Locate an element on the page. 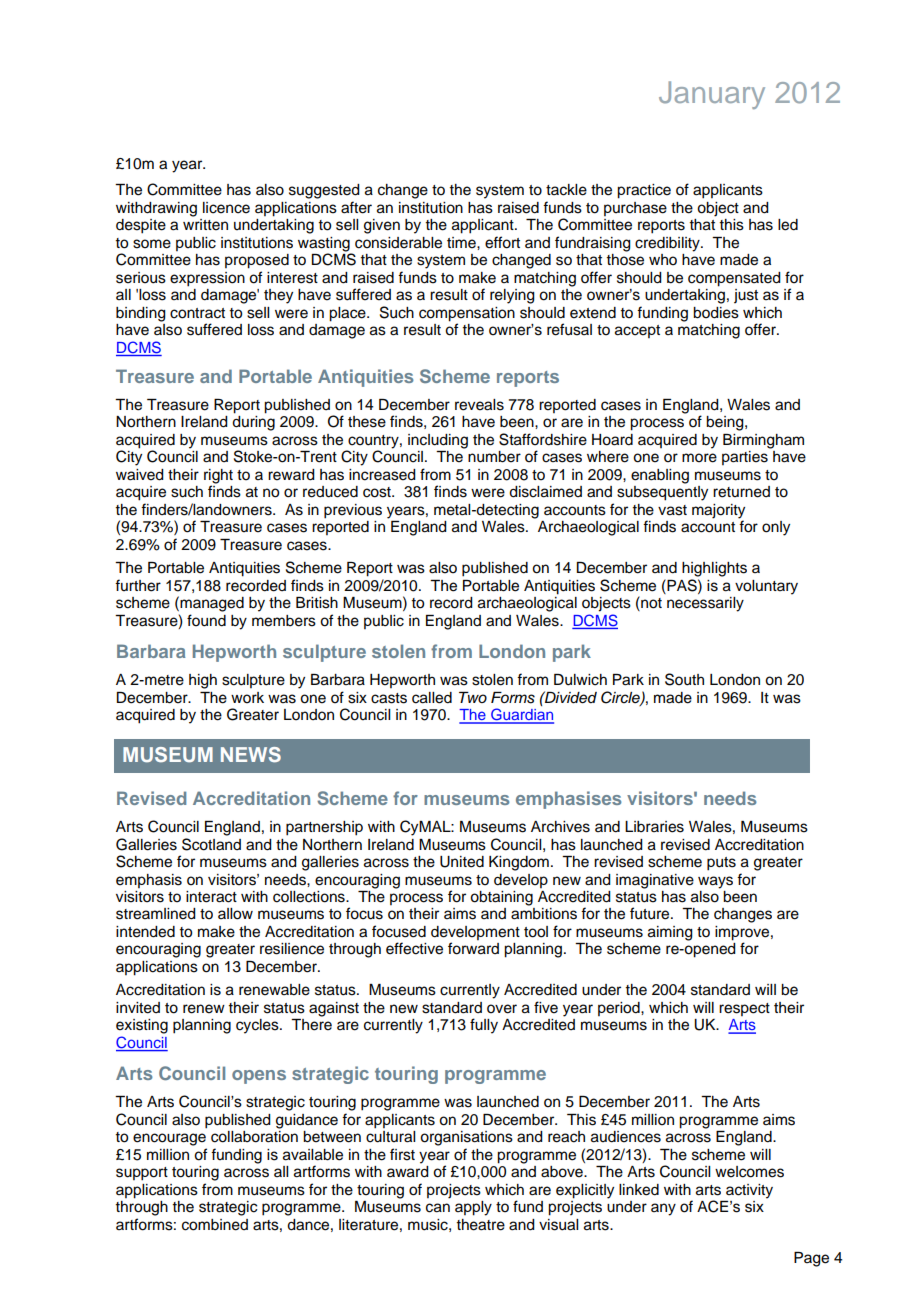 This page has height=1308, width=924. puts is located at coordinates (721, 864).
